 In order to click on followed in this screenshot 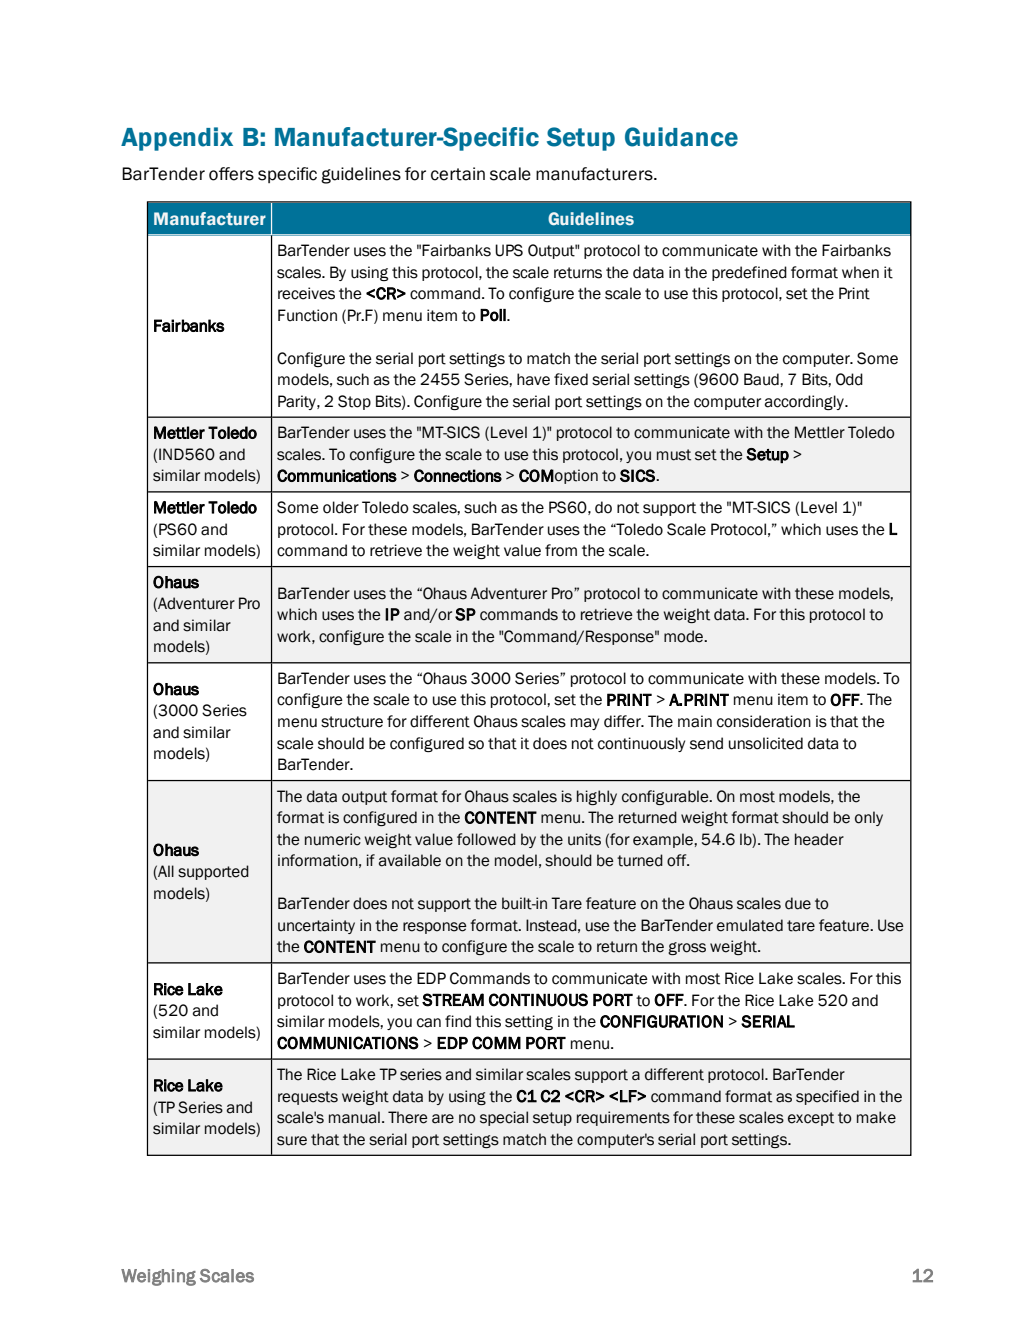, I will do `click(486, 839)`.
